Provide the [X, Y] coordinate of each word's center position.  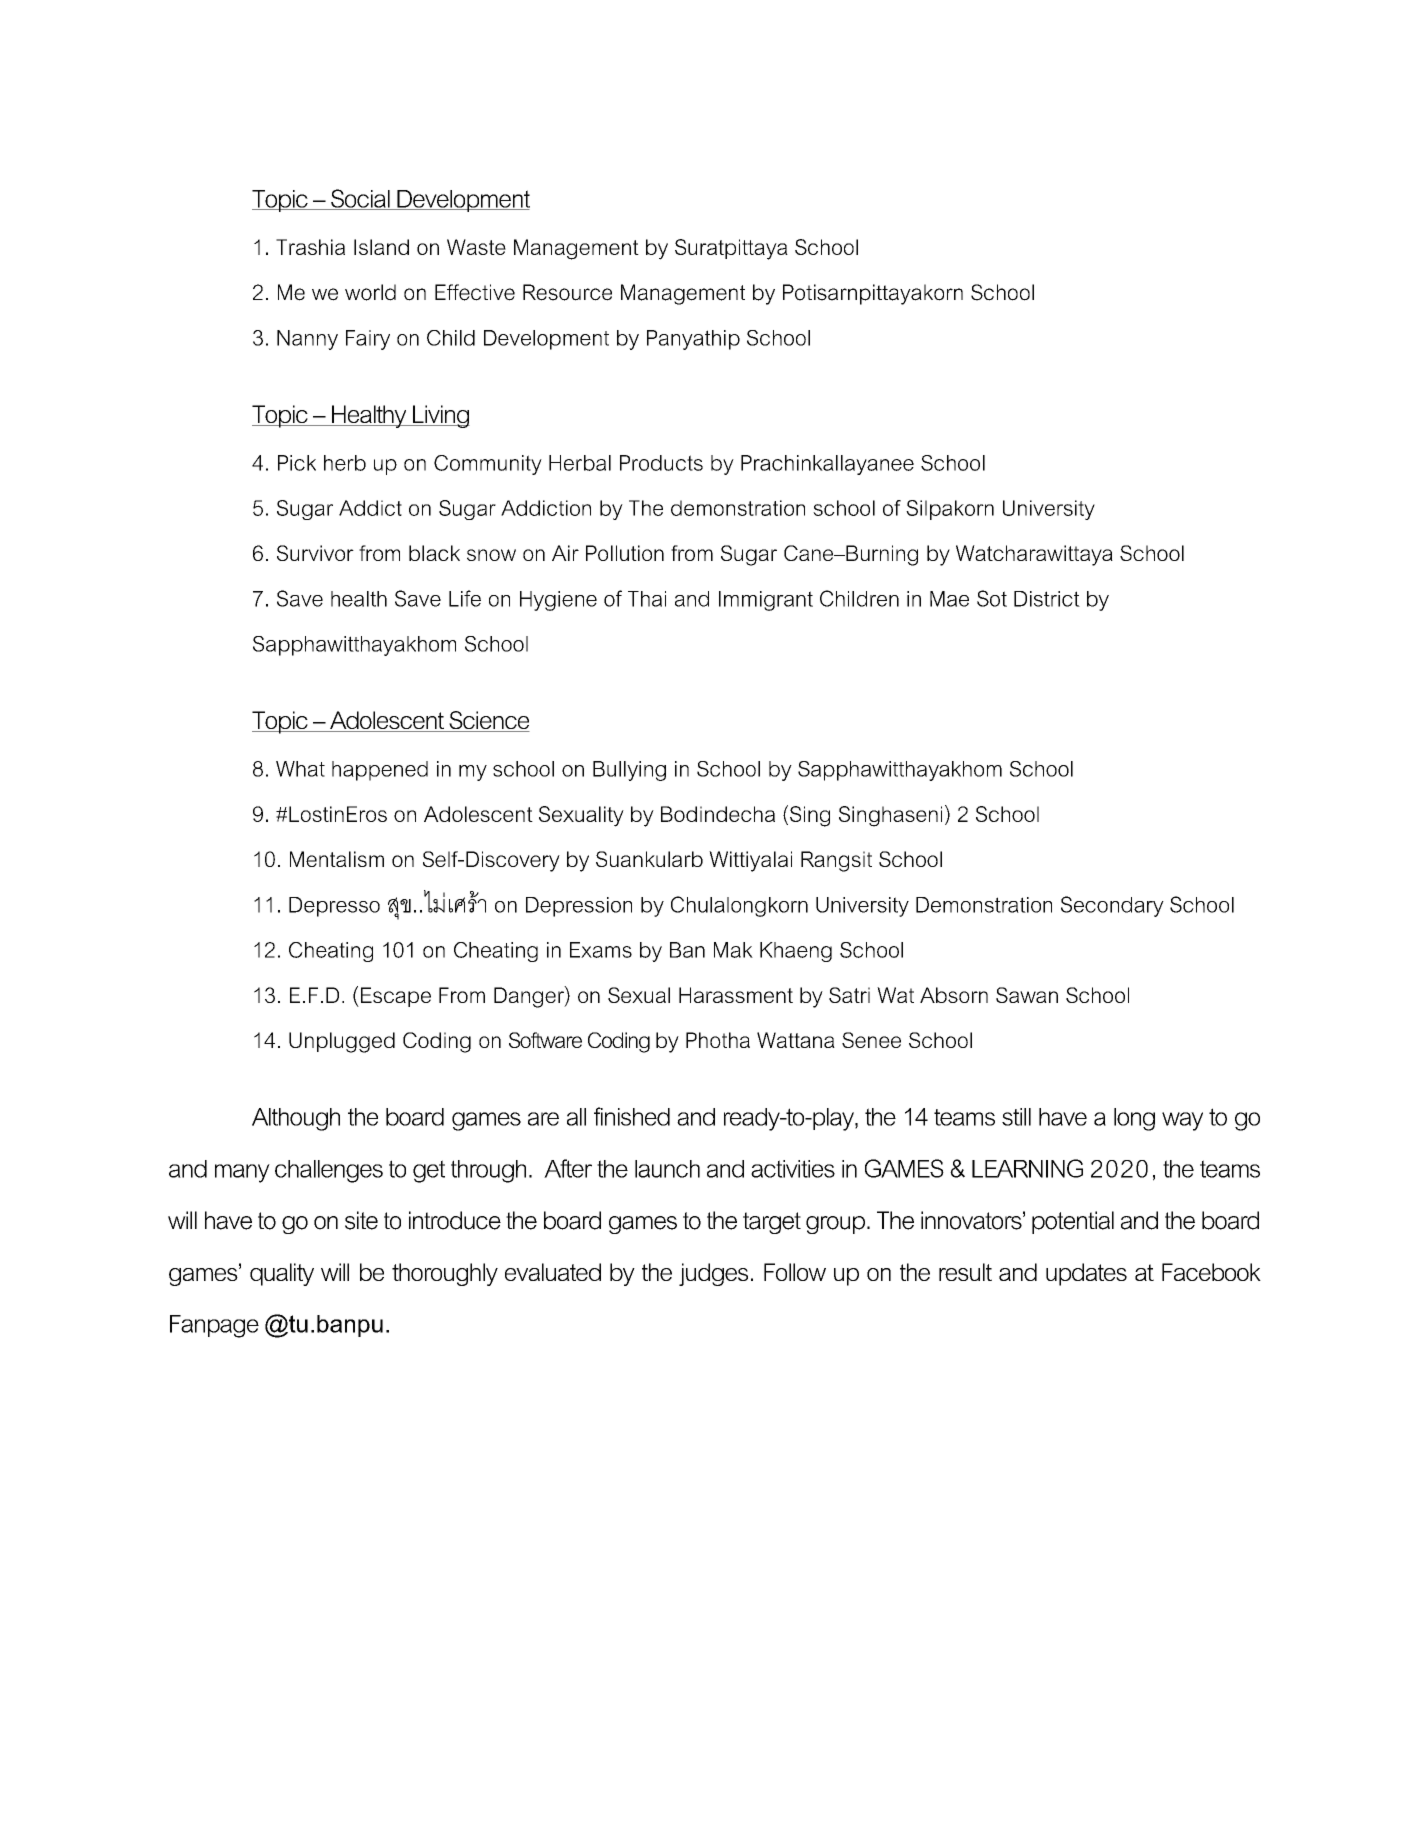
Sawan [1027, 995]
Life [465, 598]
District [1047, 599]
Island [381, 247]
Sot [992, 598]
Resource [567, 292]
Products [661, 463]
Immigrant [766, 601]
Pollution [625, 553]
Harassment [736, 995]
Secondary [1112, 906]
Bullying [629, 771]
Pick [297, 463]
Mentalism [337, 859]
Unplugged [342, 1042]
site [361, 1220]
